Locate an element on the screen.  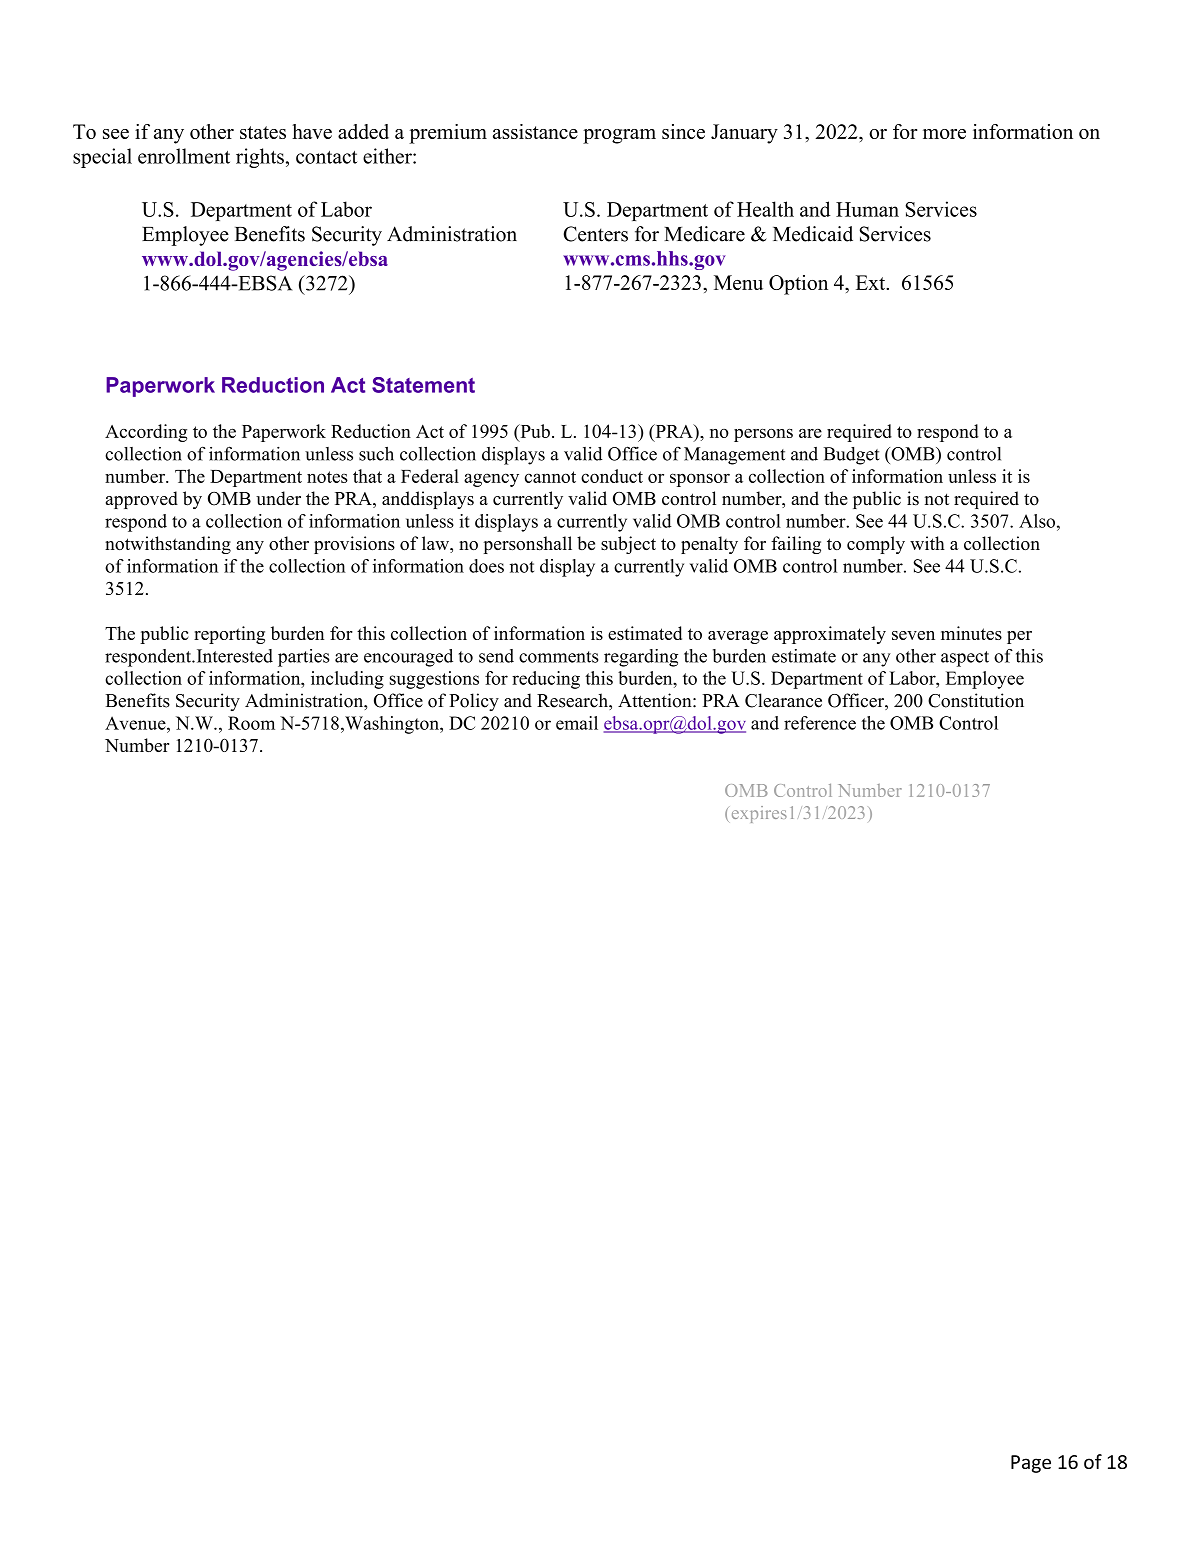
Room is located at coordinates (251, 723).
